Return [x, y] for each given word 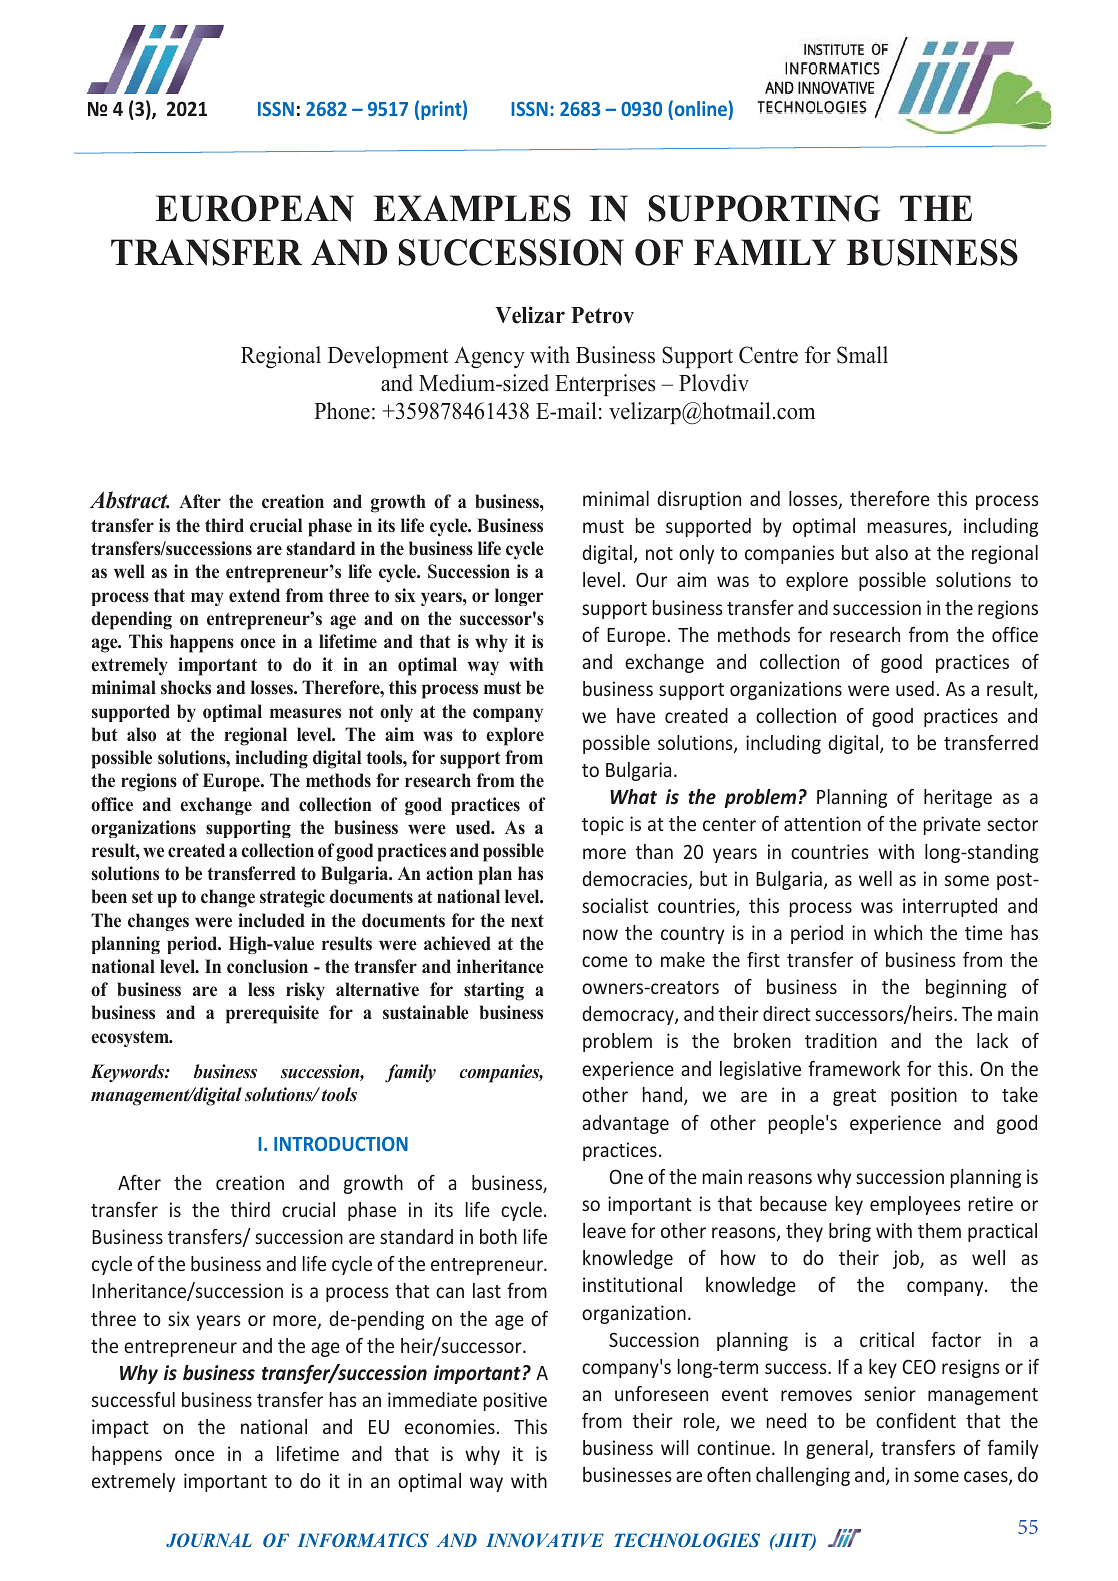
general [838, 1449]
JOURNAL [209, 1540]
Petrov [602, 315]
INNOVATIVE [545, 1540]
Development [388, 357]
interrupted [950, 907]
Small [862, 355]
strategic [292, 898]
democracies [636, 880]
